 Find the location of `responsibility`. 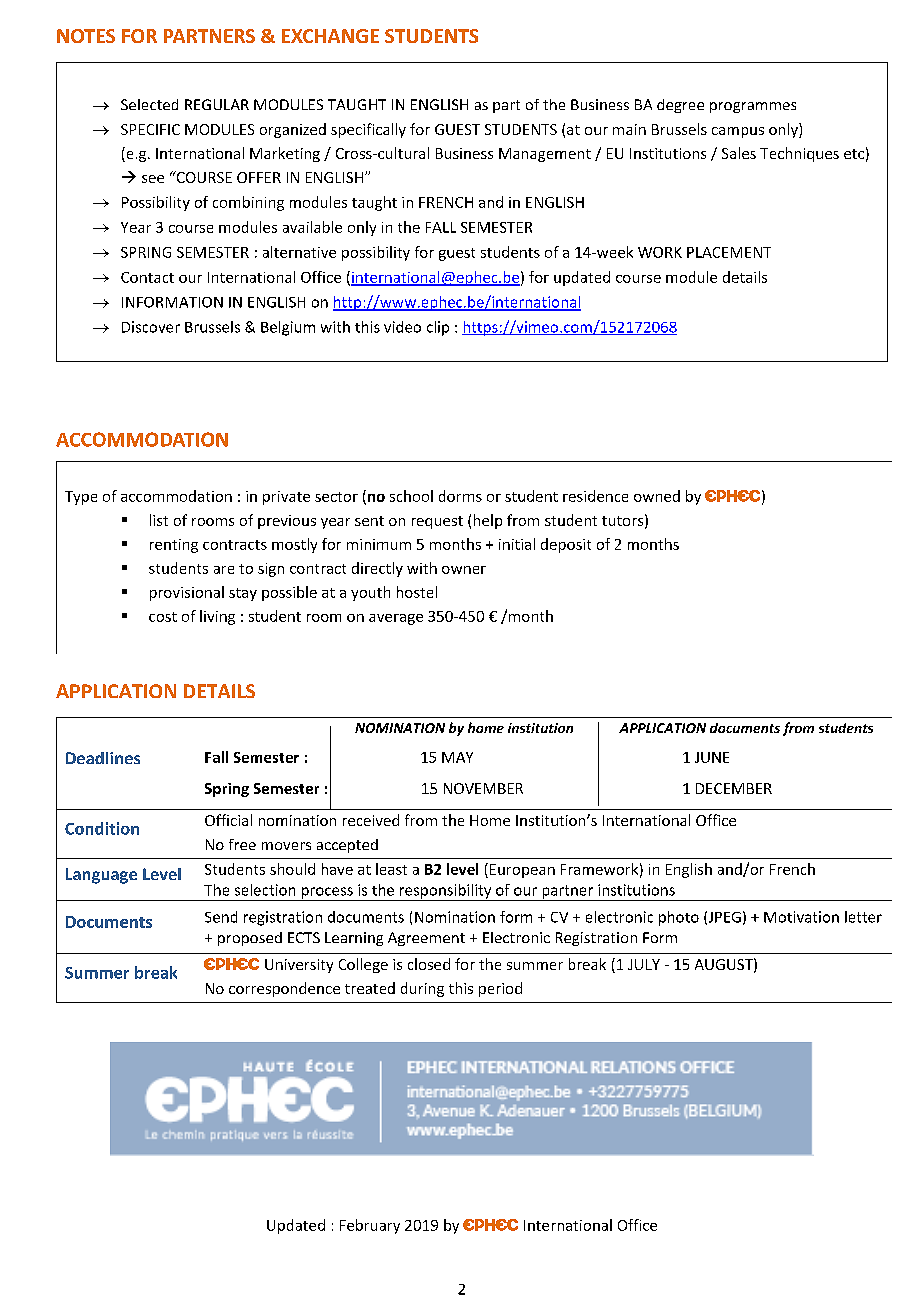

responsibility is located at coordinates (445, 892).
